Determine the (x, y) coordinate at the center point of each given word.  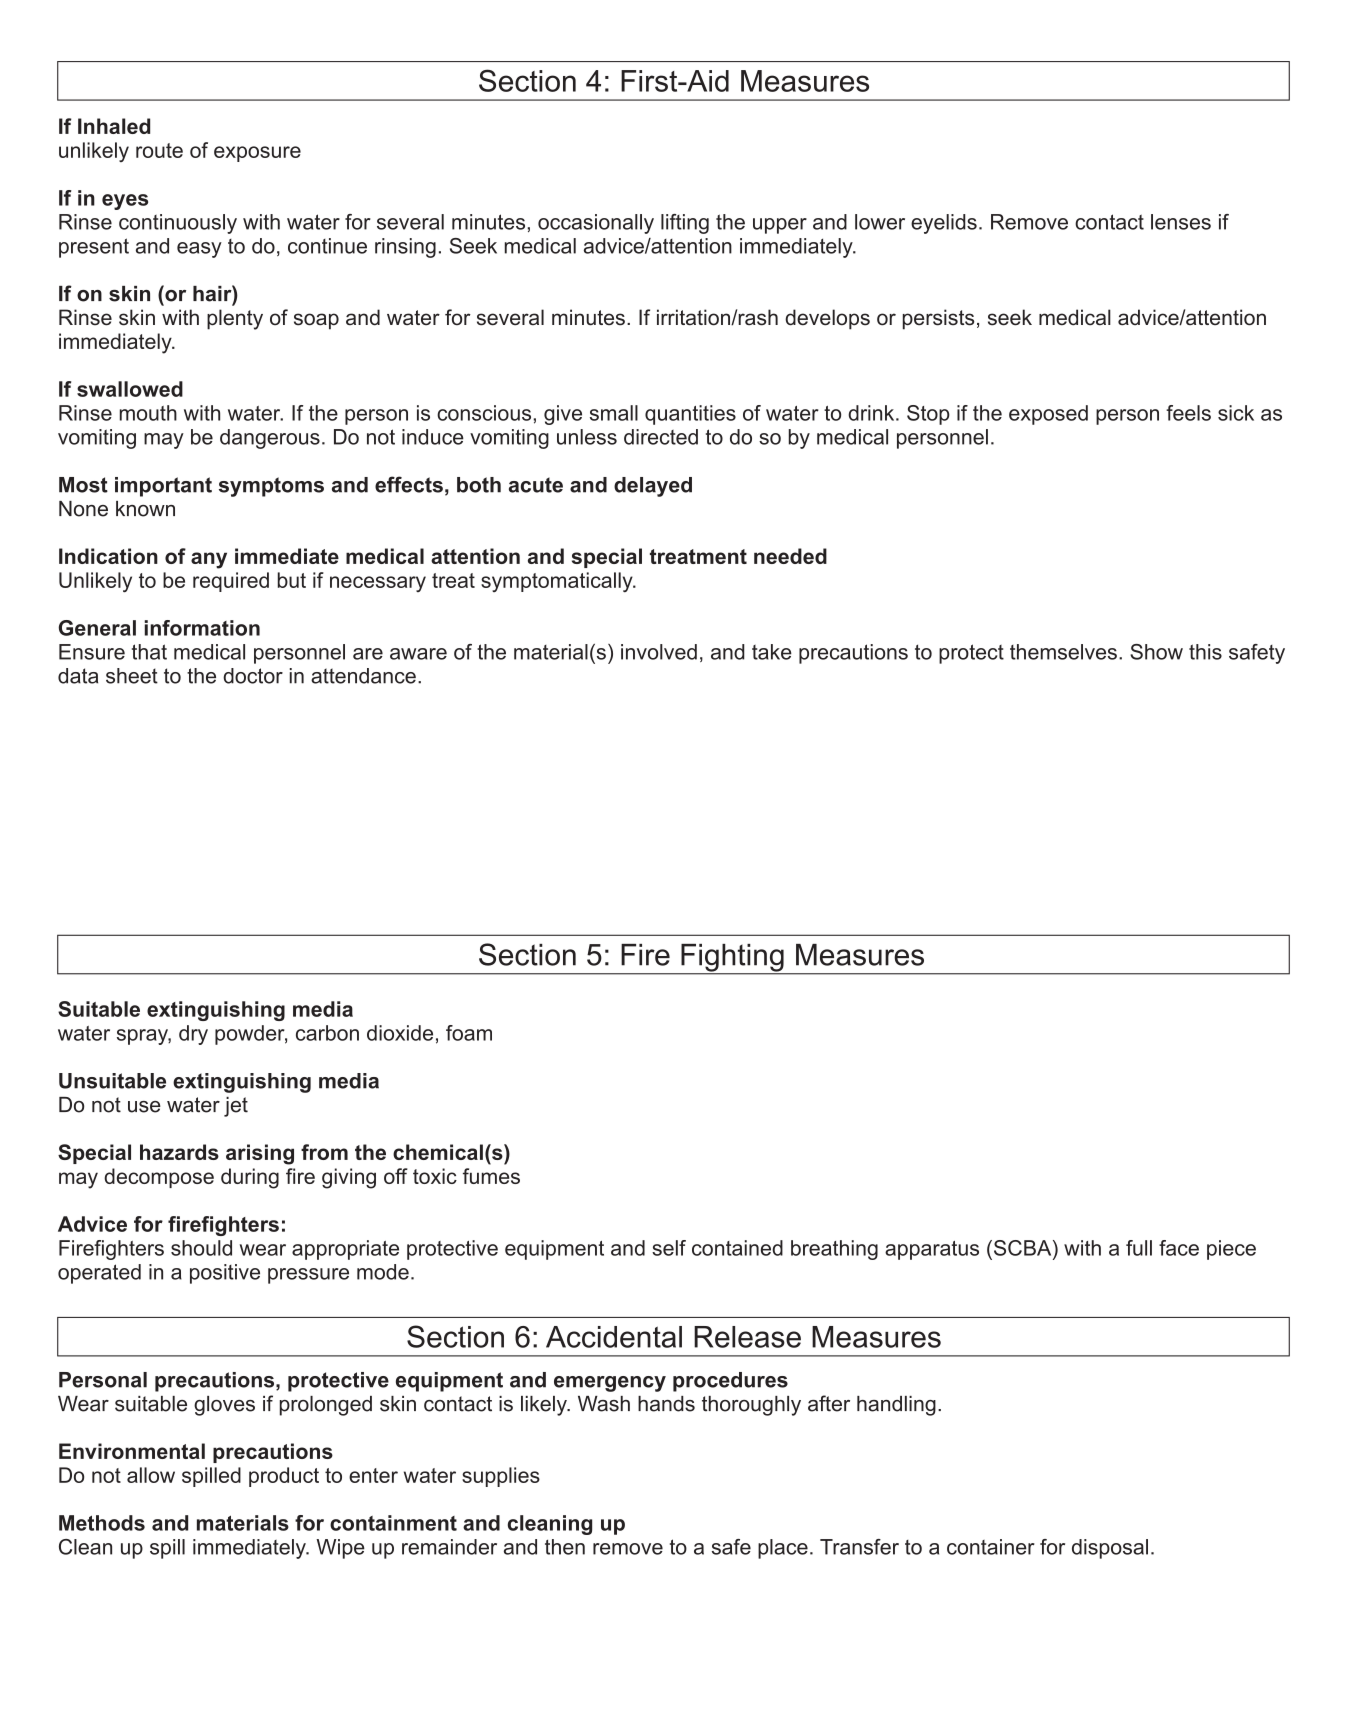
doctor (253, 676)
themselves (1063, 652)
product (284, 1477)
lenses (1181, 222)
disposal (1110, 1549)
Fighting (732, 959)
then (565, 1547)
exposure (257, 154)
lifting (685, 224)
